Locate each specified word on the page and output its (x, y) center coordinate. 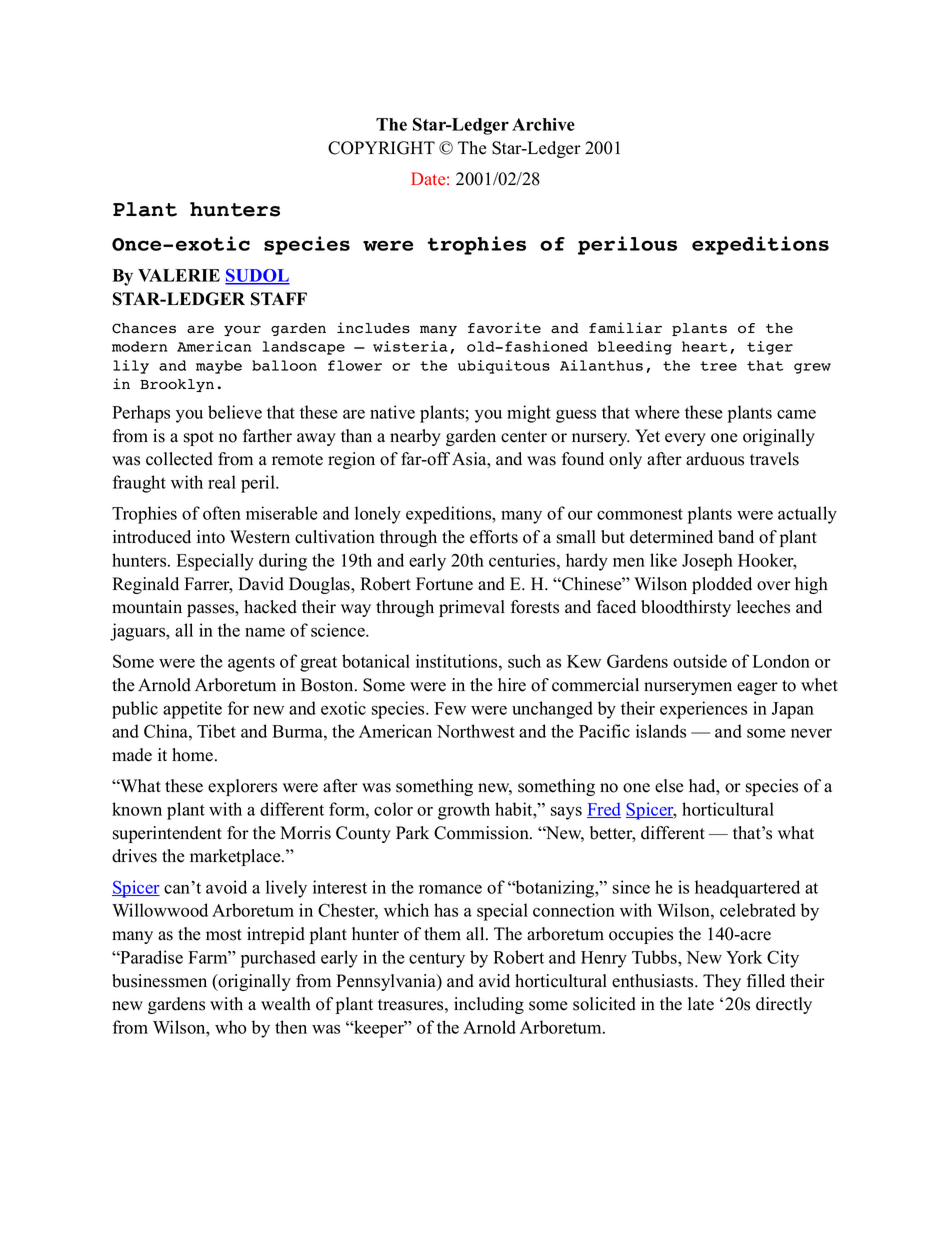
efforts (494, 537)
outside (700, 661)
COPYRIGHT (381, 148)
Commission (482, 833)
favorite (504, 328)
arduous (715, 459)
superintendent (167, 834)
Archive (543, 124)
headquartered (747, 889)
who (230, 1027)
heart (704, 346)
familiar (625, 328)
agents (251, 664)
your (242, 330)
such (524, 661)
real (222, 482)
